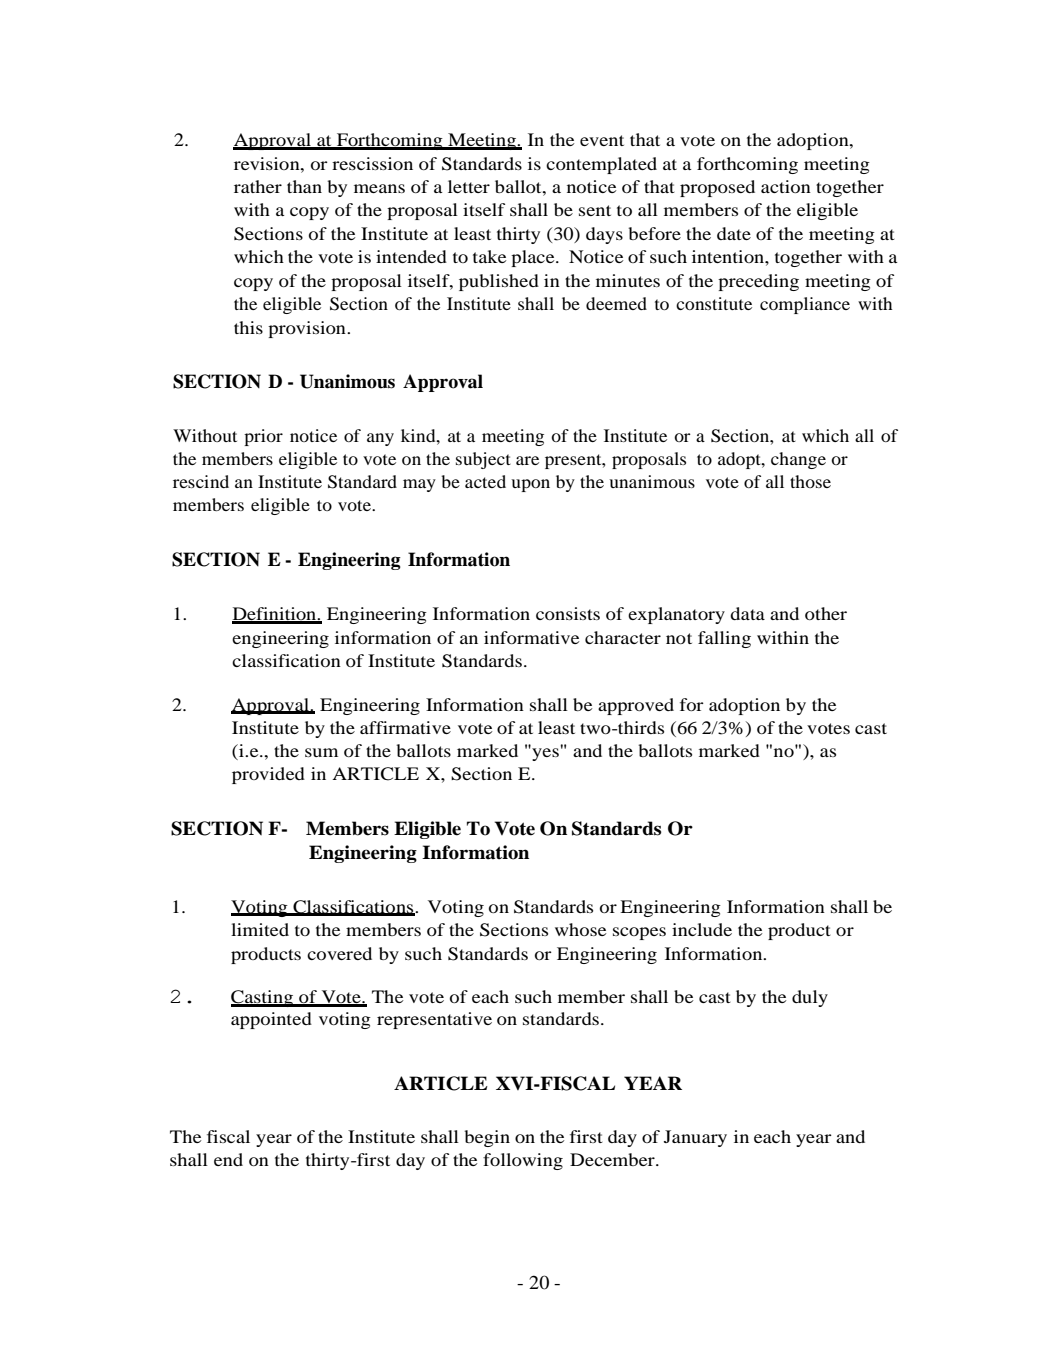 This screenshot has width=1043, height=1349. Describe the element at coordinates (469, 186) in the screenshot. I see `letter` at that location.
